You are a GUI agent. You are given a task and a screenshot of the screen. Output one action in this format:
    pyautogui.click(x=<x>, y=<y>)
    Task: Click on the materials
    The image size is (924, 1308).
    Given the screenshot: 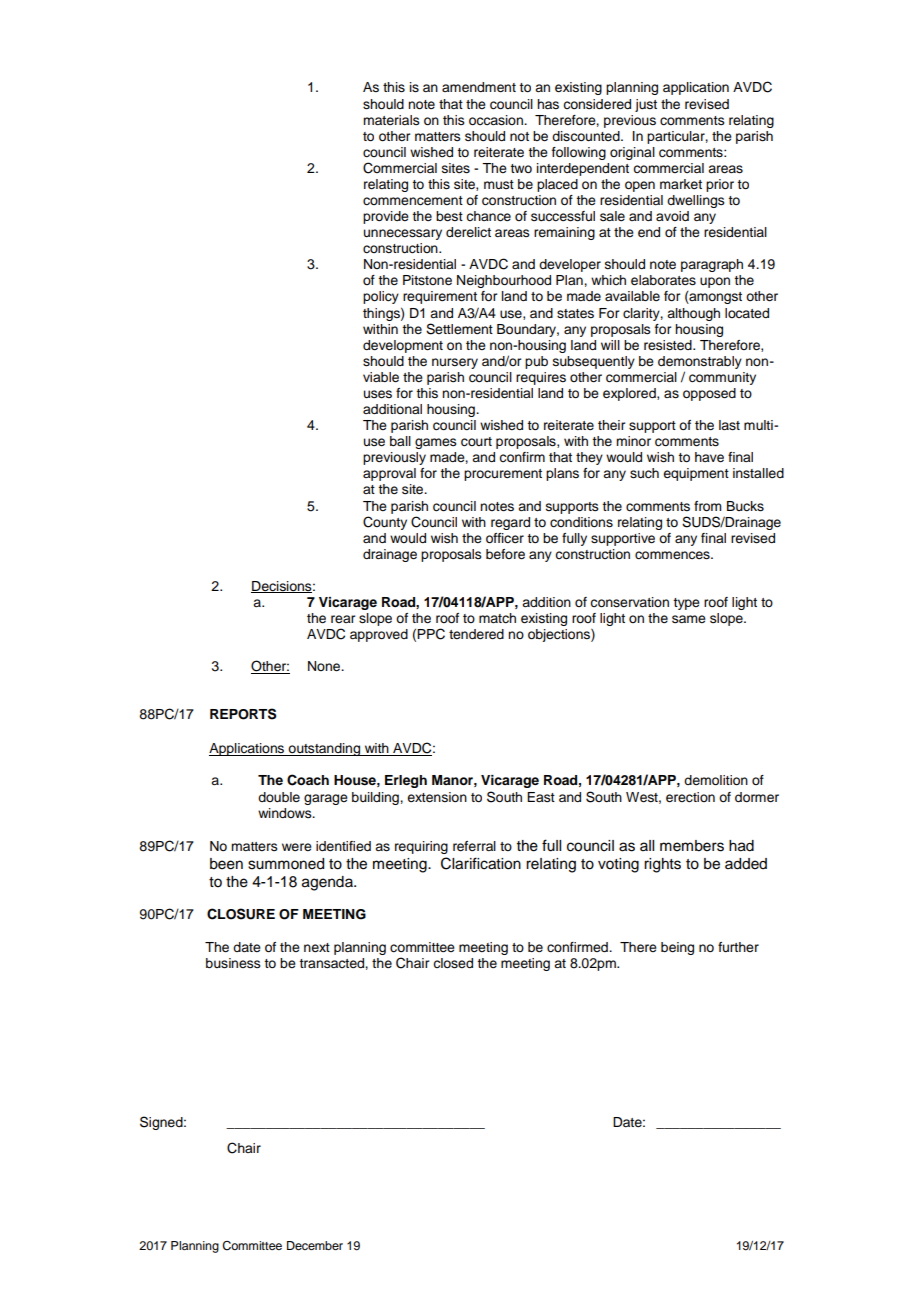 What is the action you would take?
    pyautogui.click(x=391, y=120)
